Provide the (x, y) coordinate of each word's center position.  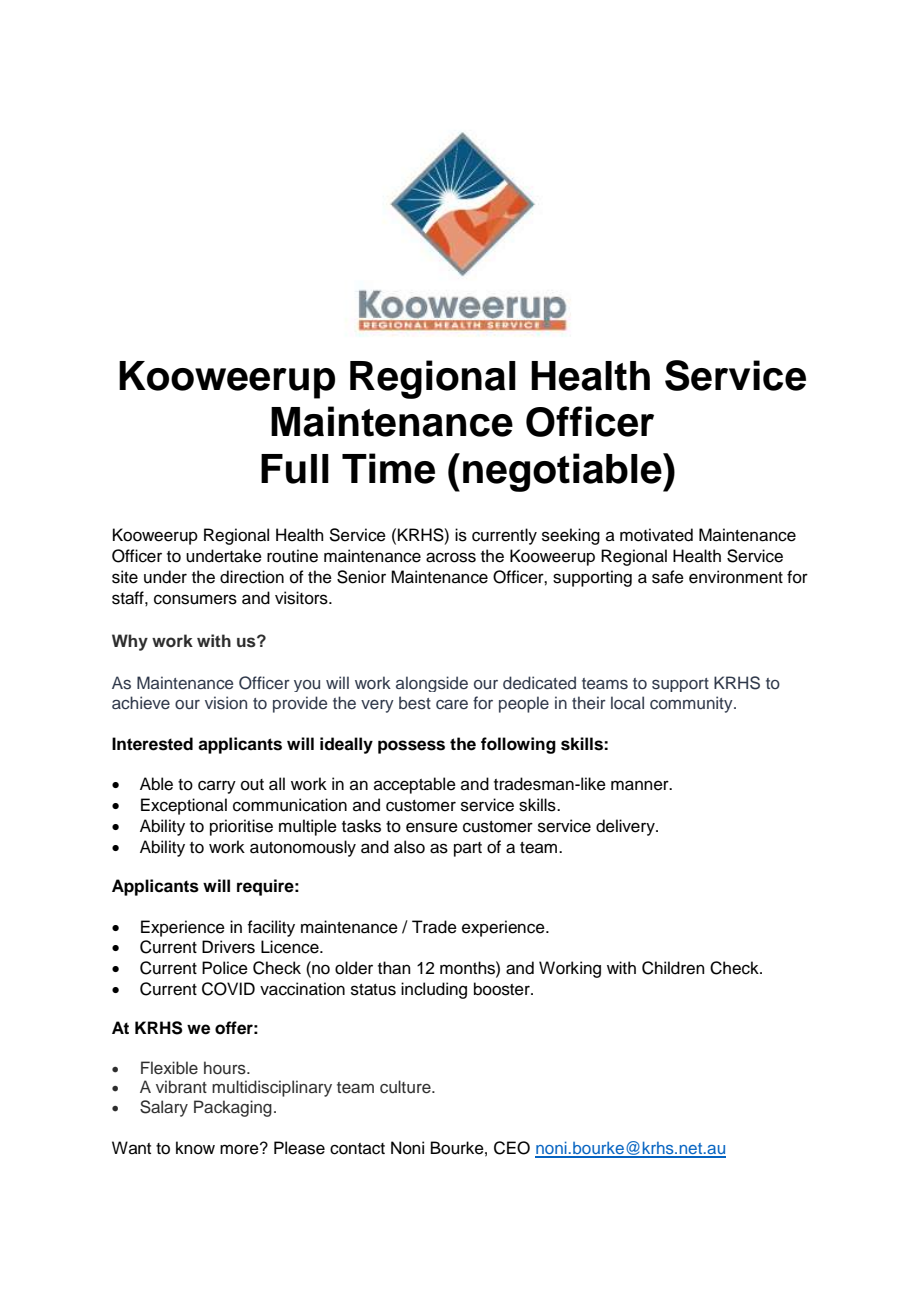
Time (388, 468)
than (394, 968)
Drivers (228, 947)
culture (406, 1087)
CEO (512, 1148)
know (195, 1148)
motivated (656, 535)
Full (295, 469)
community (692, 704)
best (415, 703)
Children (673, 968)
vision (226, 702)
